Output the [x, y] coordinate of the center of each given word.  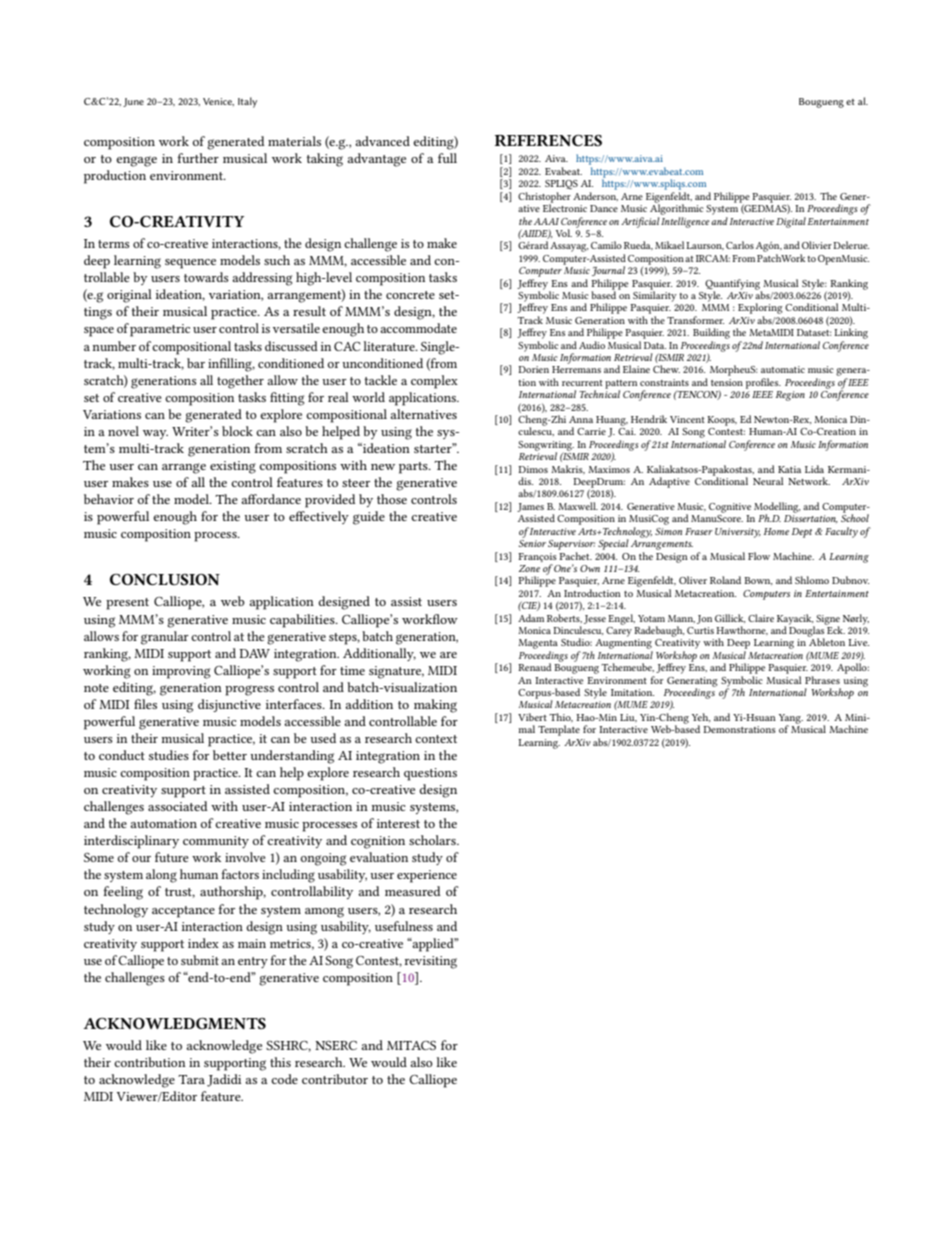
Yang [791, 720]
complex [434, 382]
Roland [725, 580]
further [198, 158]
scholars [433, 840]
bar [196, 363]
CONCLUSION [165, 579]
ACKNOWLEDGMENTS [174, 1023]
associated [178, 806]
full [447, 158]
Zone [529, 568]
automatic [783, 369]
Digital [791, 222]
